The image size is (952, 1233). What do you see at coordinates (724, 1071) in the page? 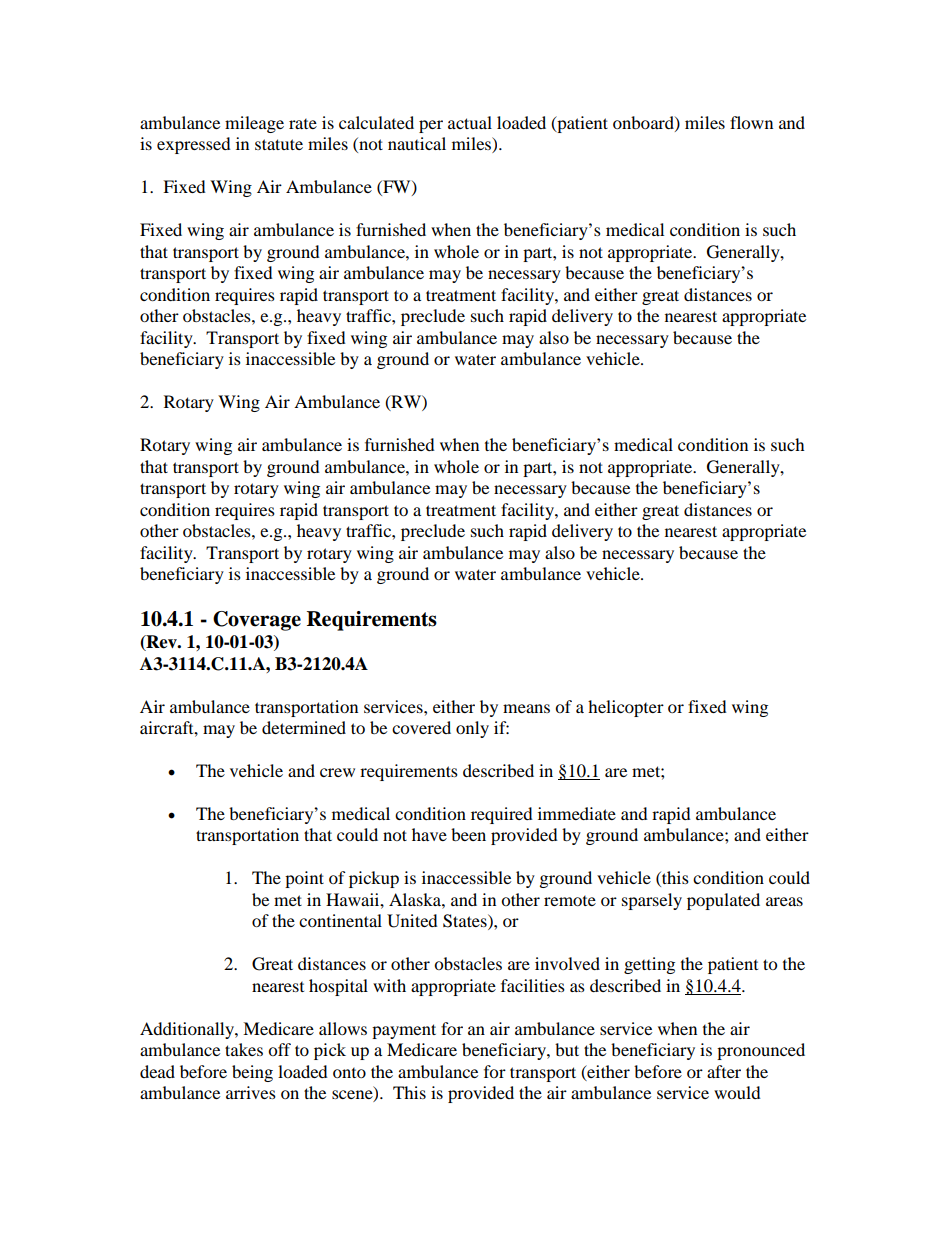
I see `after` at bounding box center [724, 1071].
